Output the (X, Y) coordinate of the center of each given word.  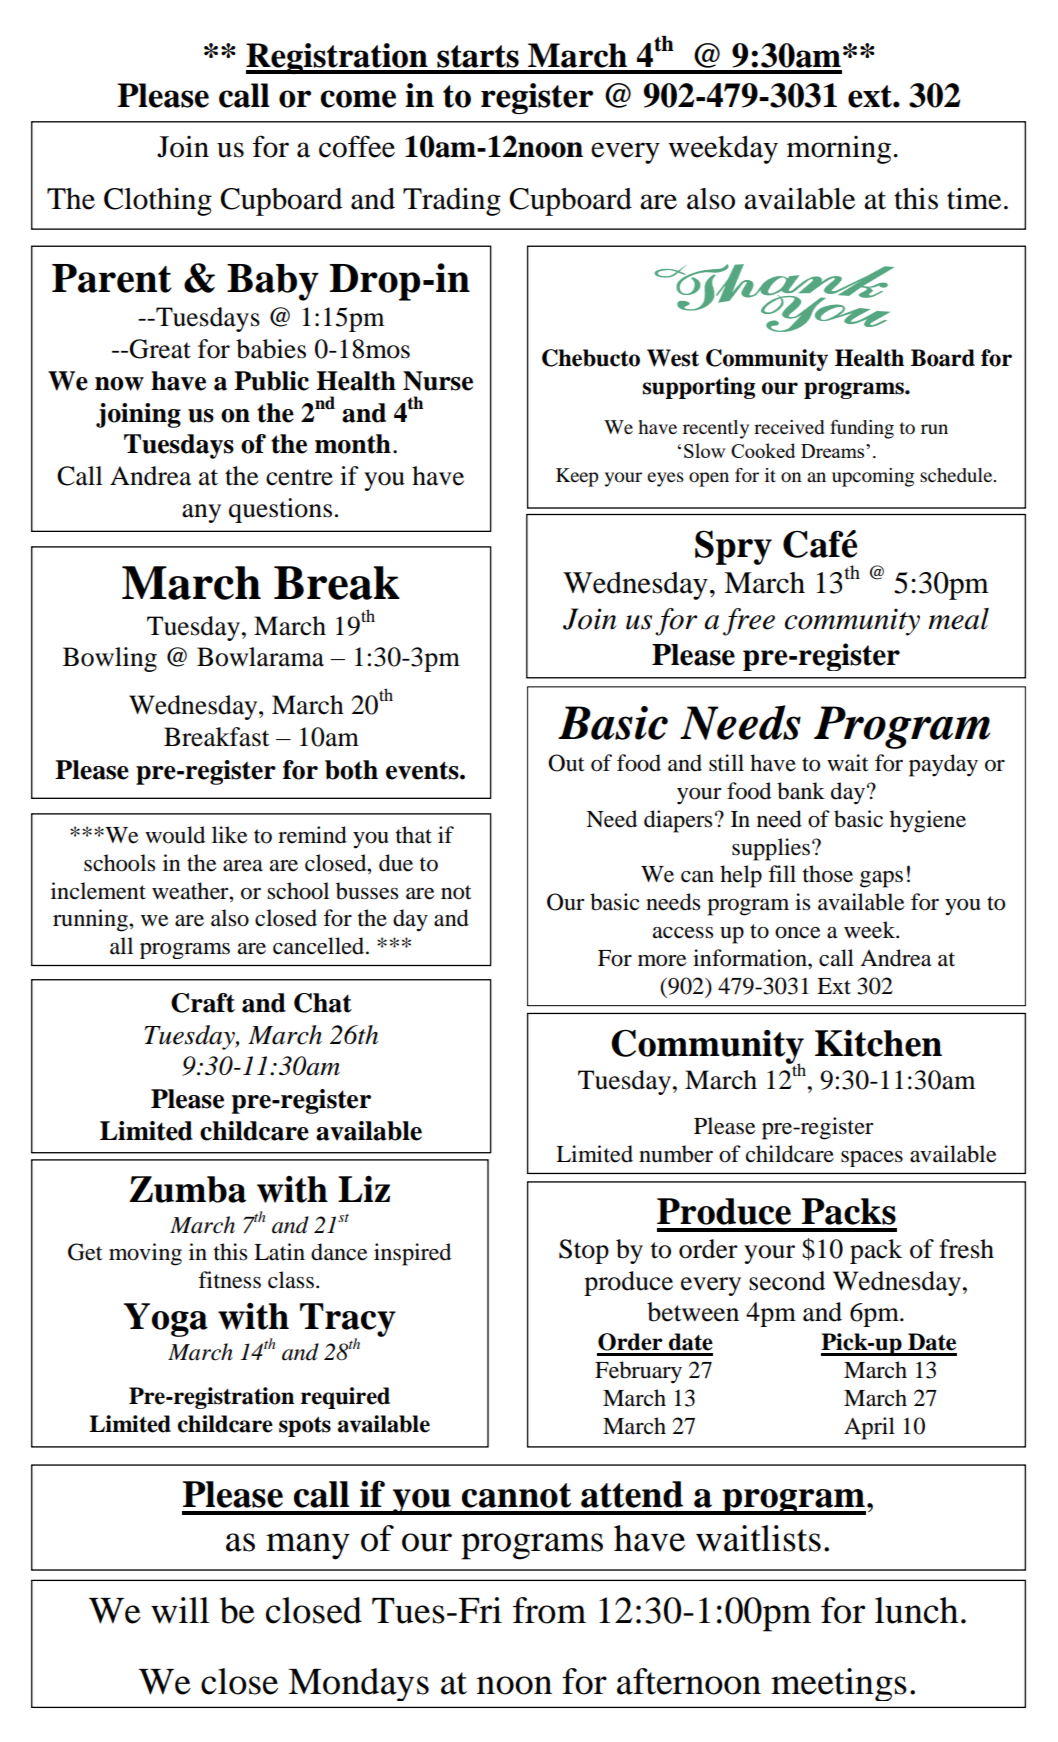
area (243, 866)
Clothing (158, 202)
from (549, 1610)
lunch (916, 1610)
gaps (881, 879)
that (414, 835)
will (180, 1610)
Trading (452, 201)
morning (839, 150)
